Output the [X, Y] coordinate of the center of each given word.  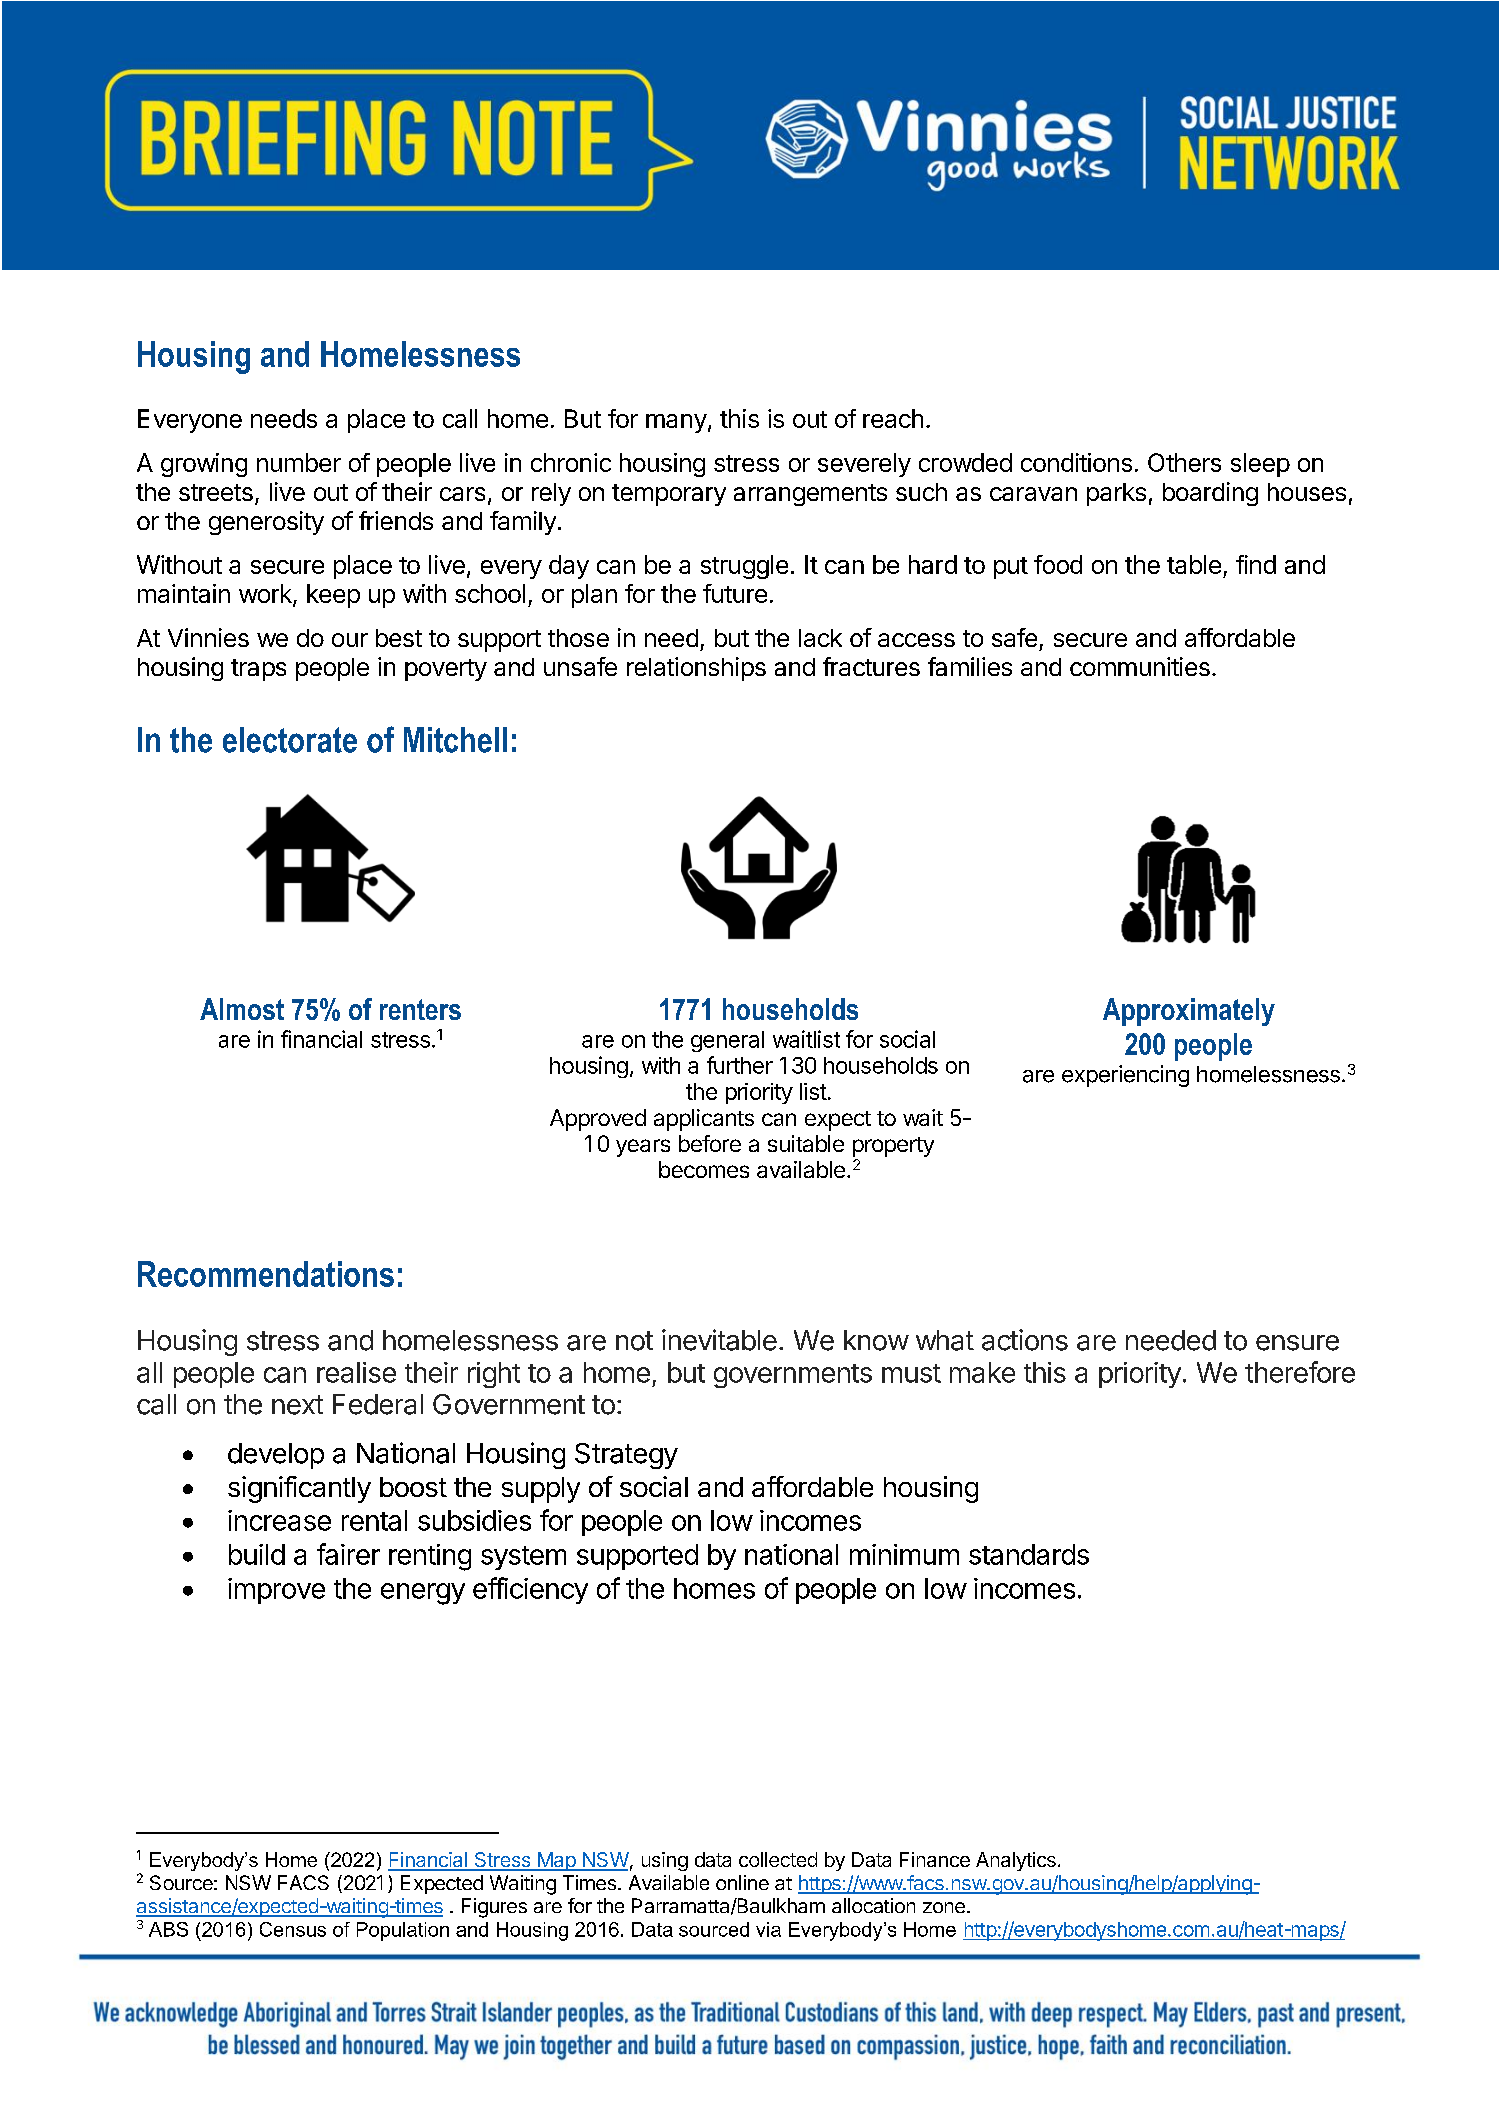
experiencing [1125, 1076]
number [299, 462]
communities [1140, 666]
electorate [290, 740]
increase [279, 1520]
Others [1184, 462]
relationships [696, 669]
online [742, 1882]
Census [293, 1929]
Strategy [626, 1456]
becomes [704, 1169]
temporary [669, 495]
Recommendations [266, 1274]
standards [1029, 1554]
